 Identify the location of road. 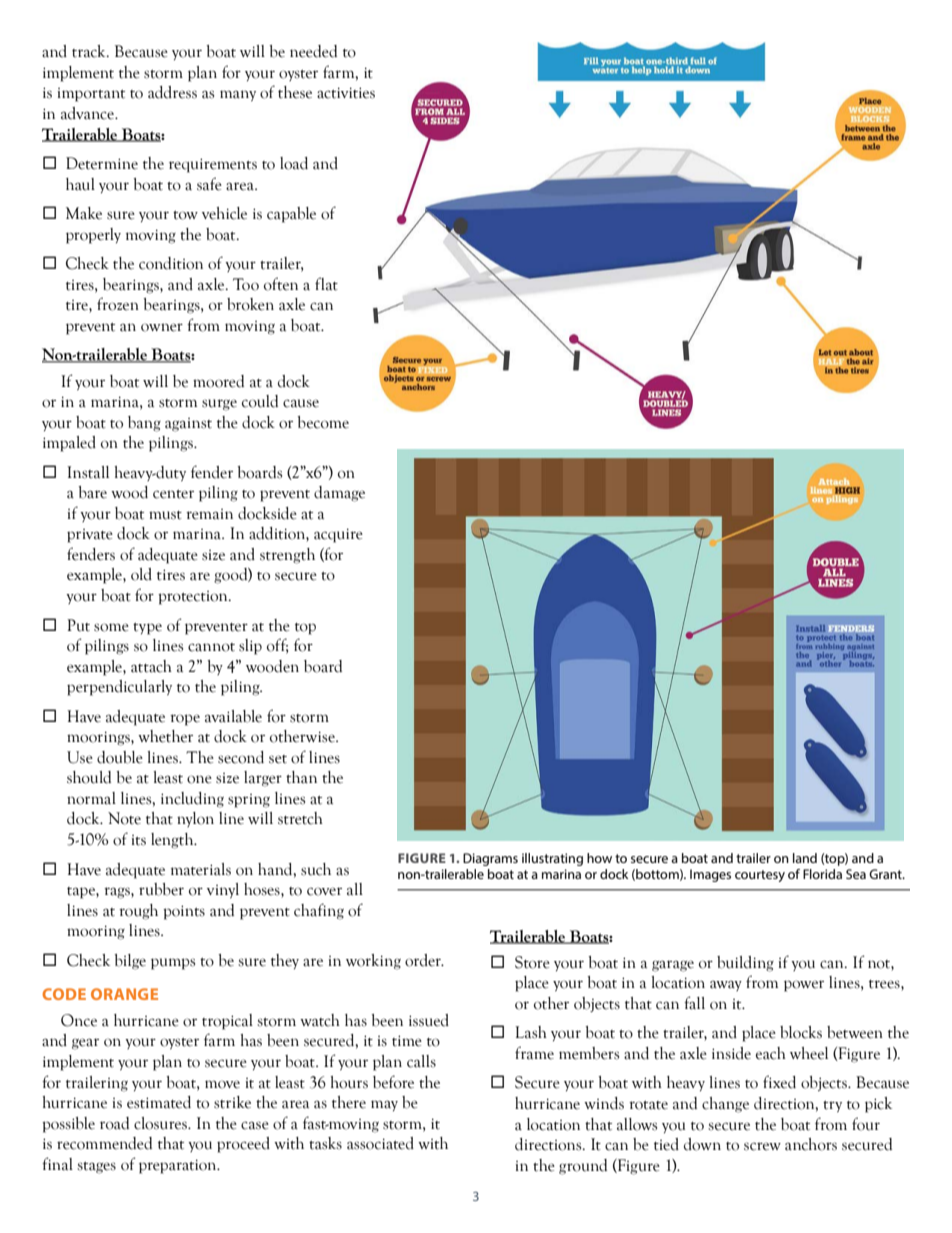
(114, 1123).
